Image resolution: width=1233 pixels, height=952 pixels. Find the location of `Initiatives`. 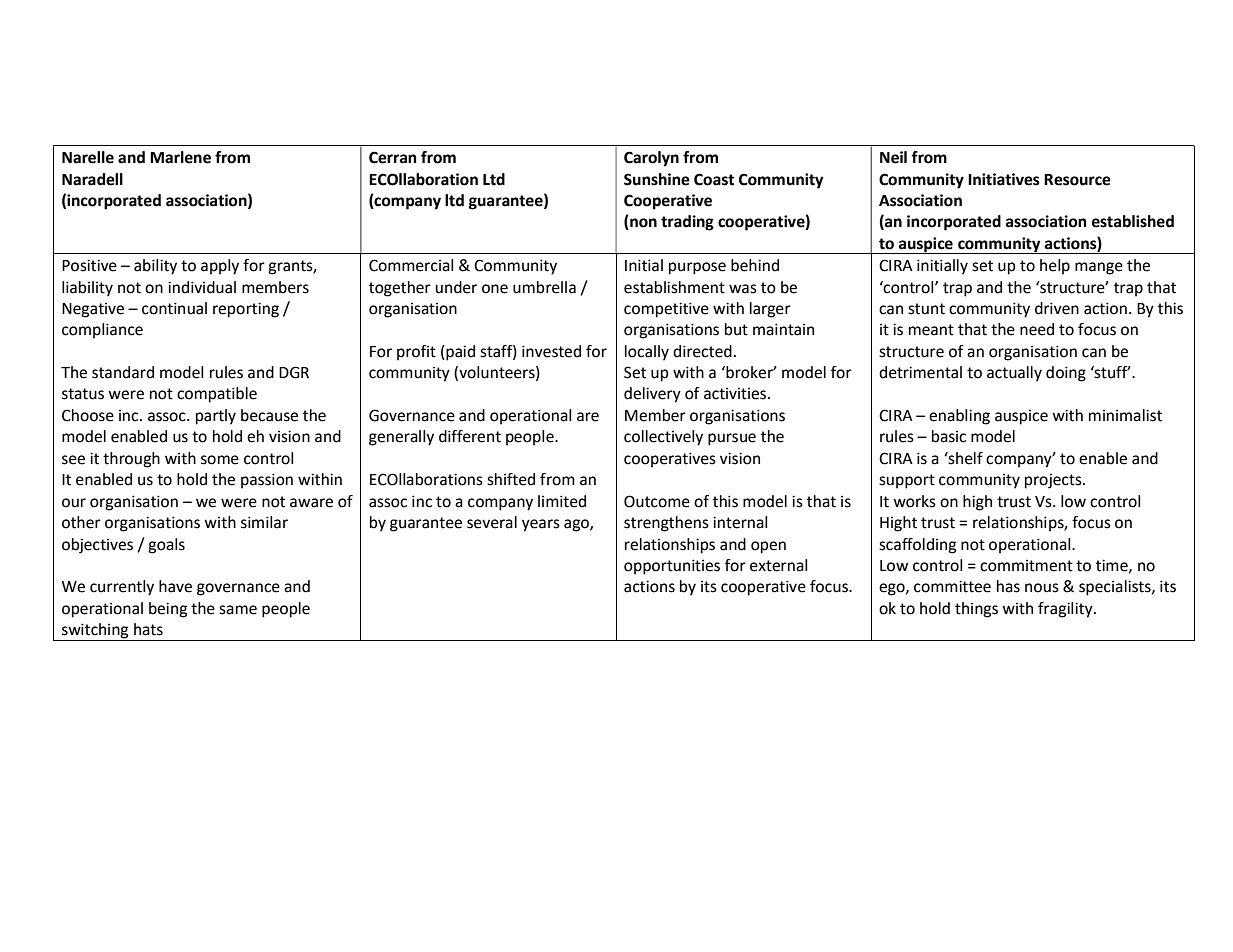

Initiatives is located at coordinates (1004, 179).
